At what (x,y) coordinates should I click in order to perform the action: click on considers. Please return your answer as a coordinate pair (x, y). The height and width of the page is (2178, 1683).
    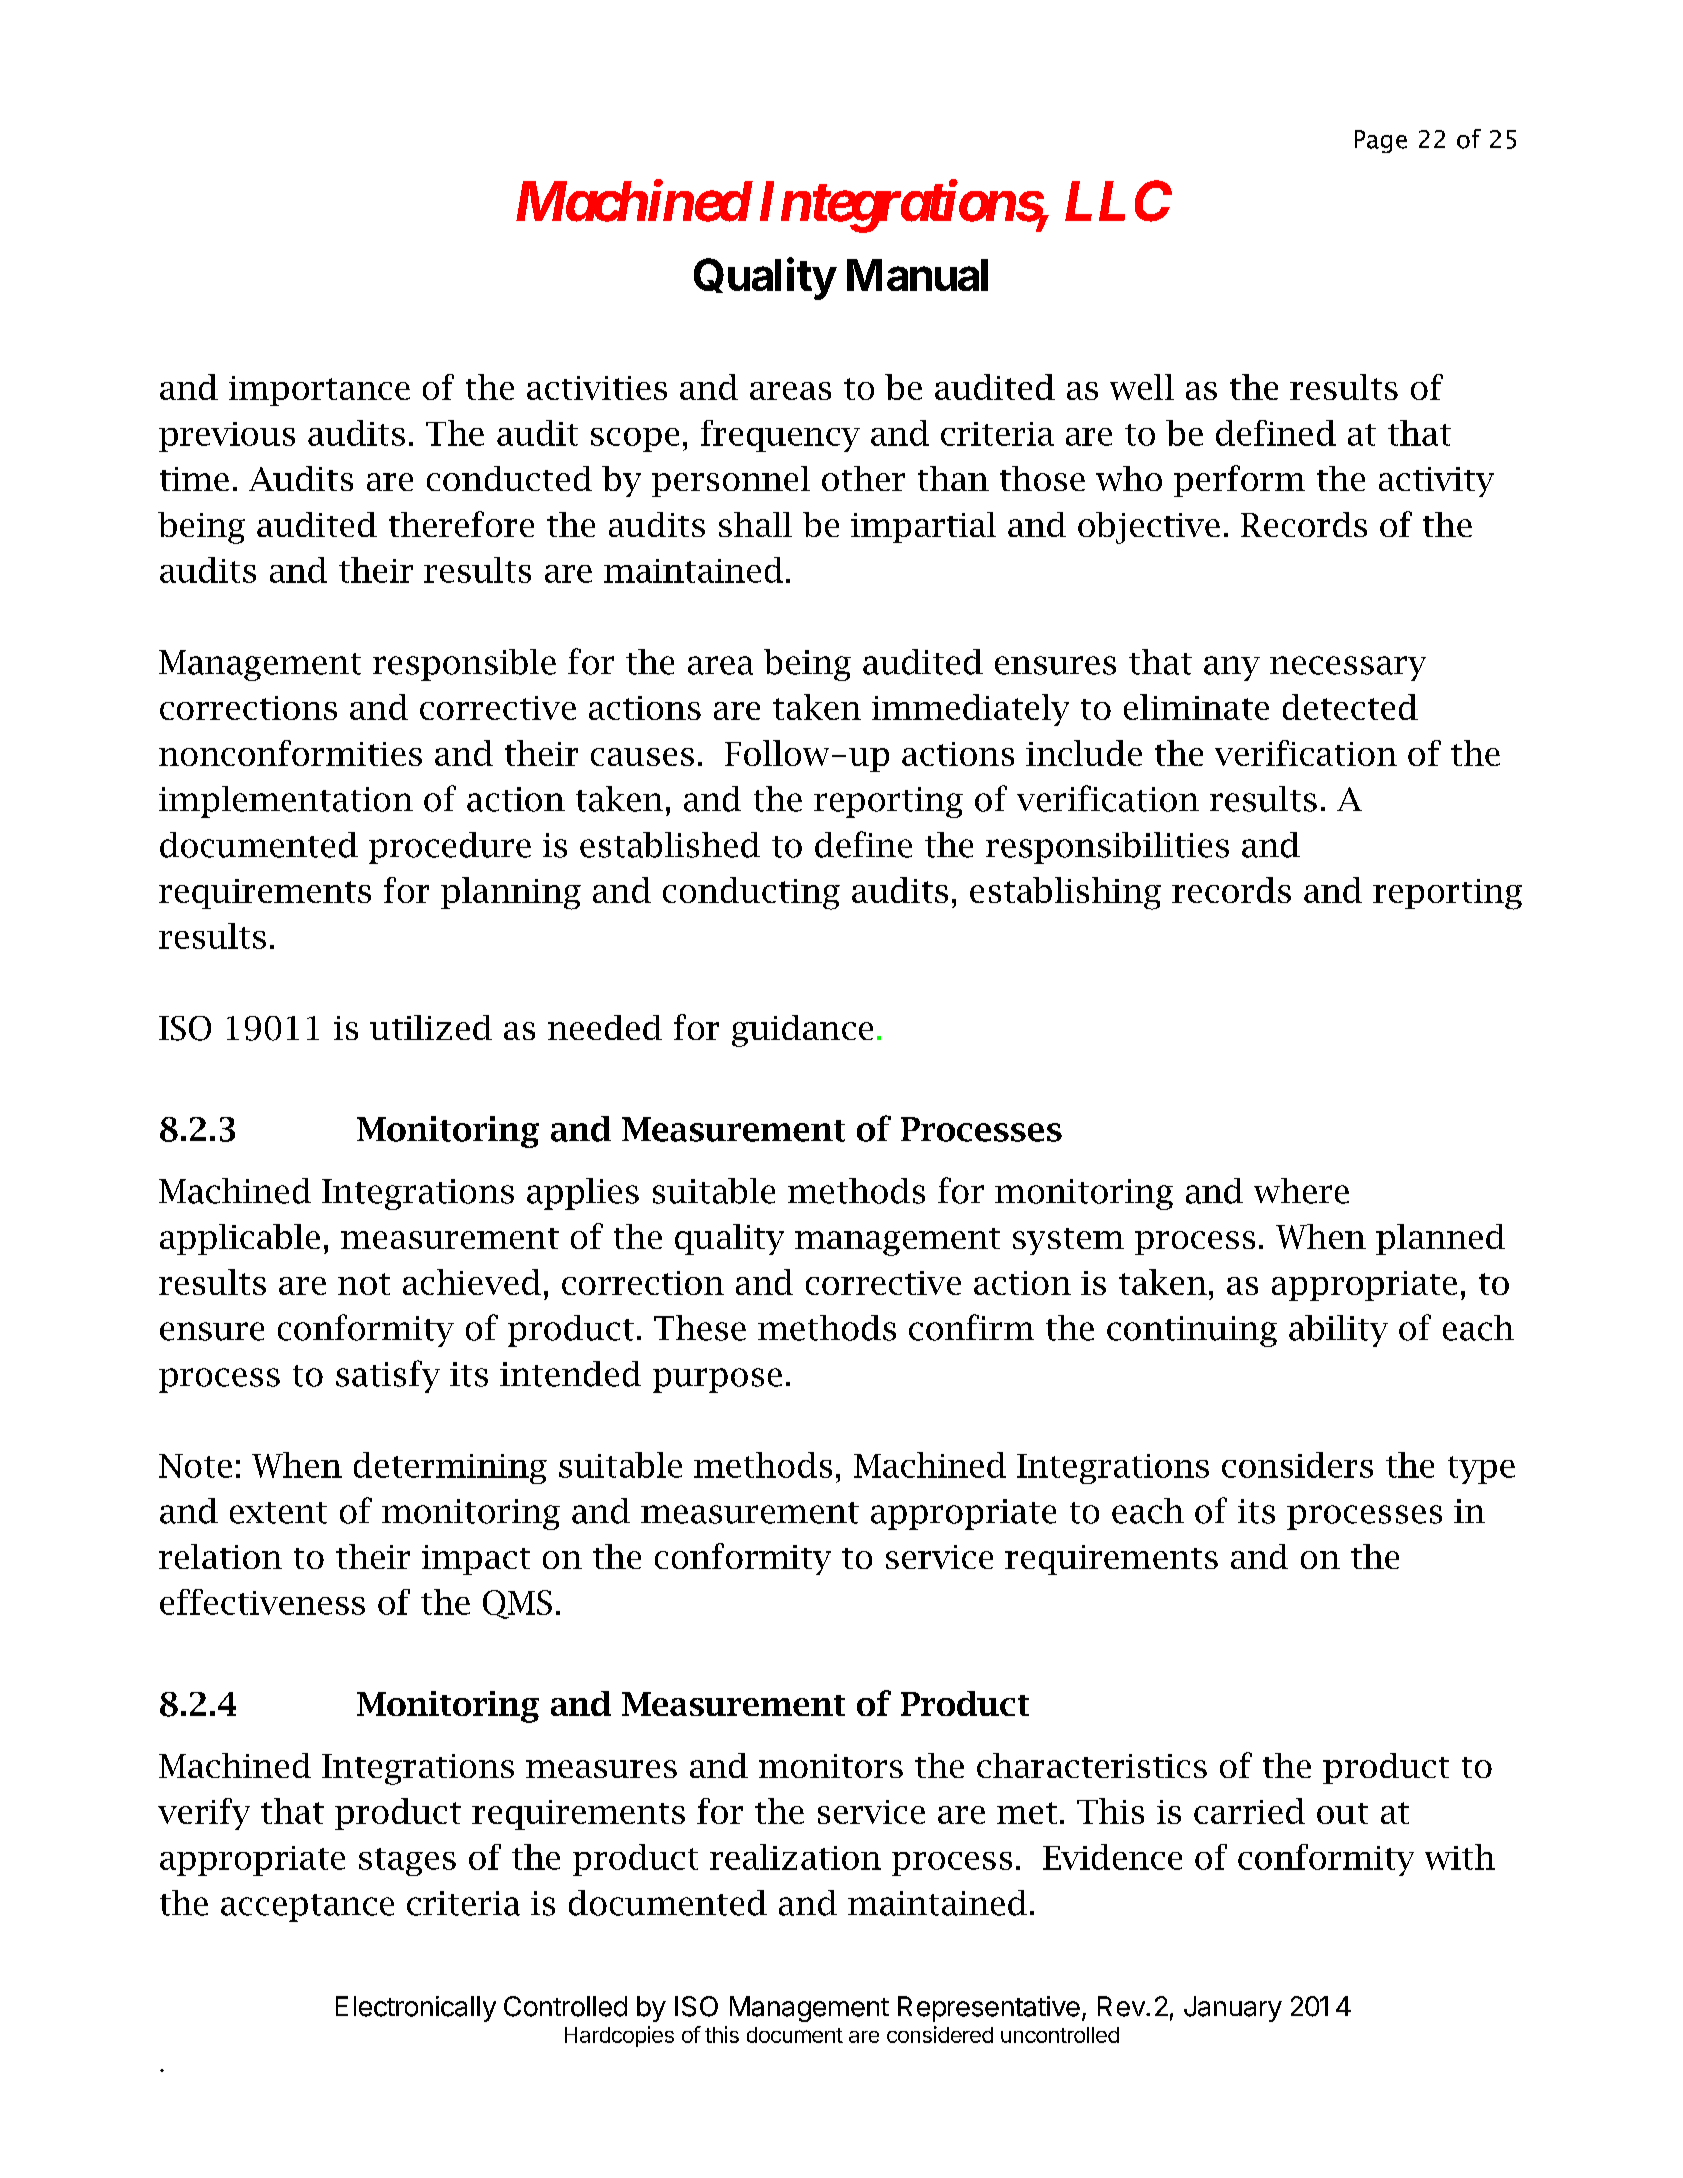
    Looking at the image, I should click on (1297, 1465).
